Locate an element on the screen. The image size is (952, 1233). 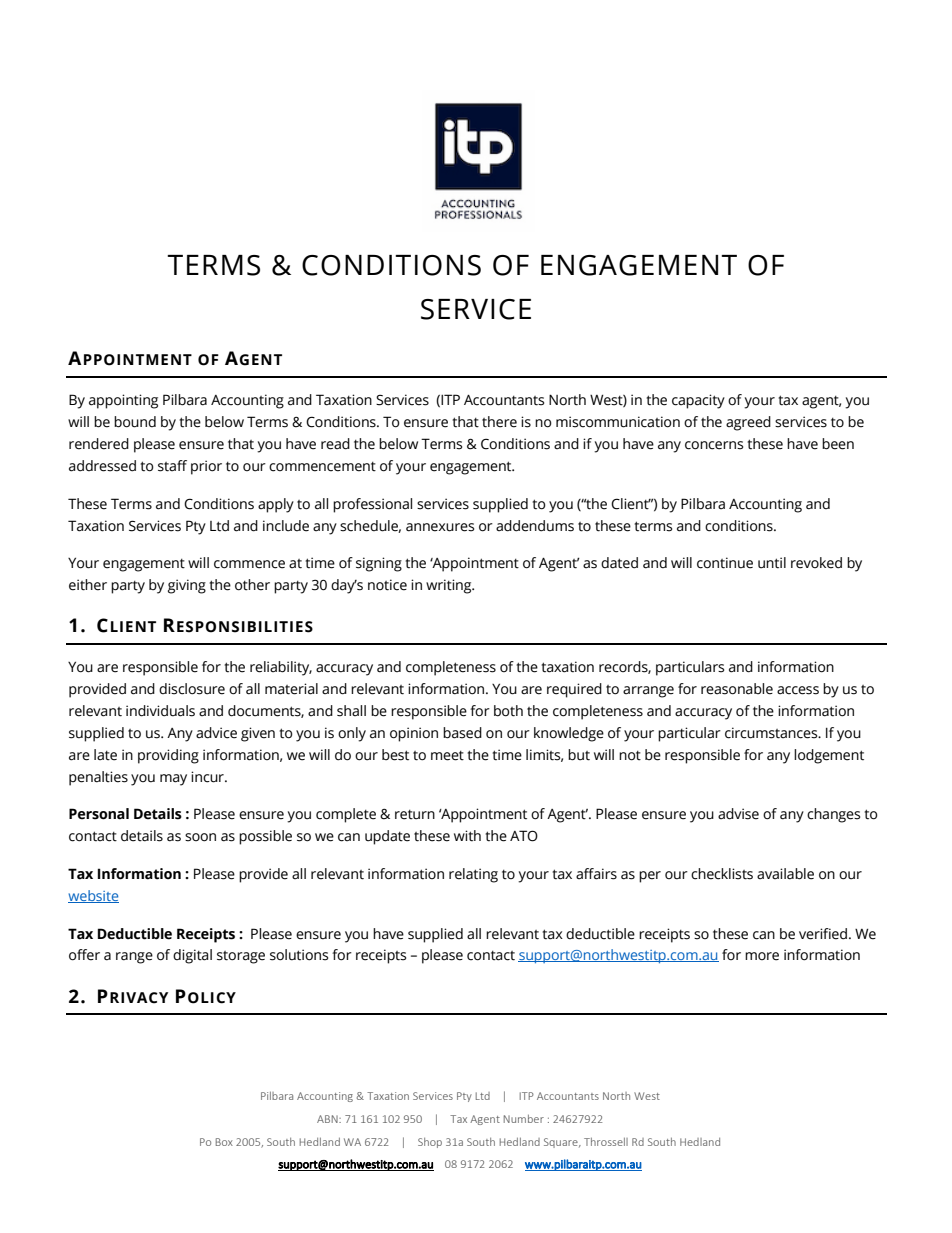
agreed is located at coordinates (748, 423).
